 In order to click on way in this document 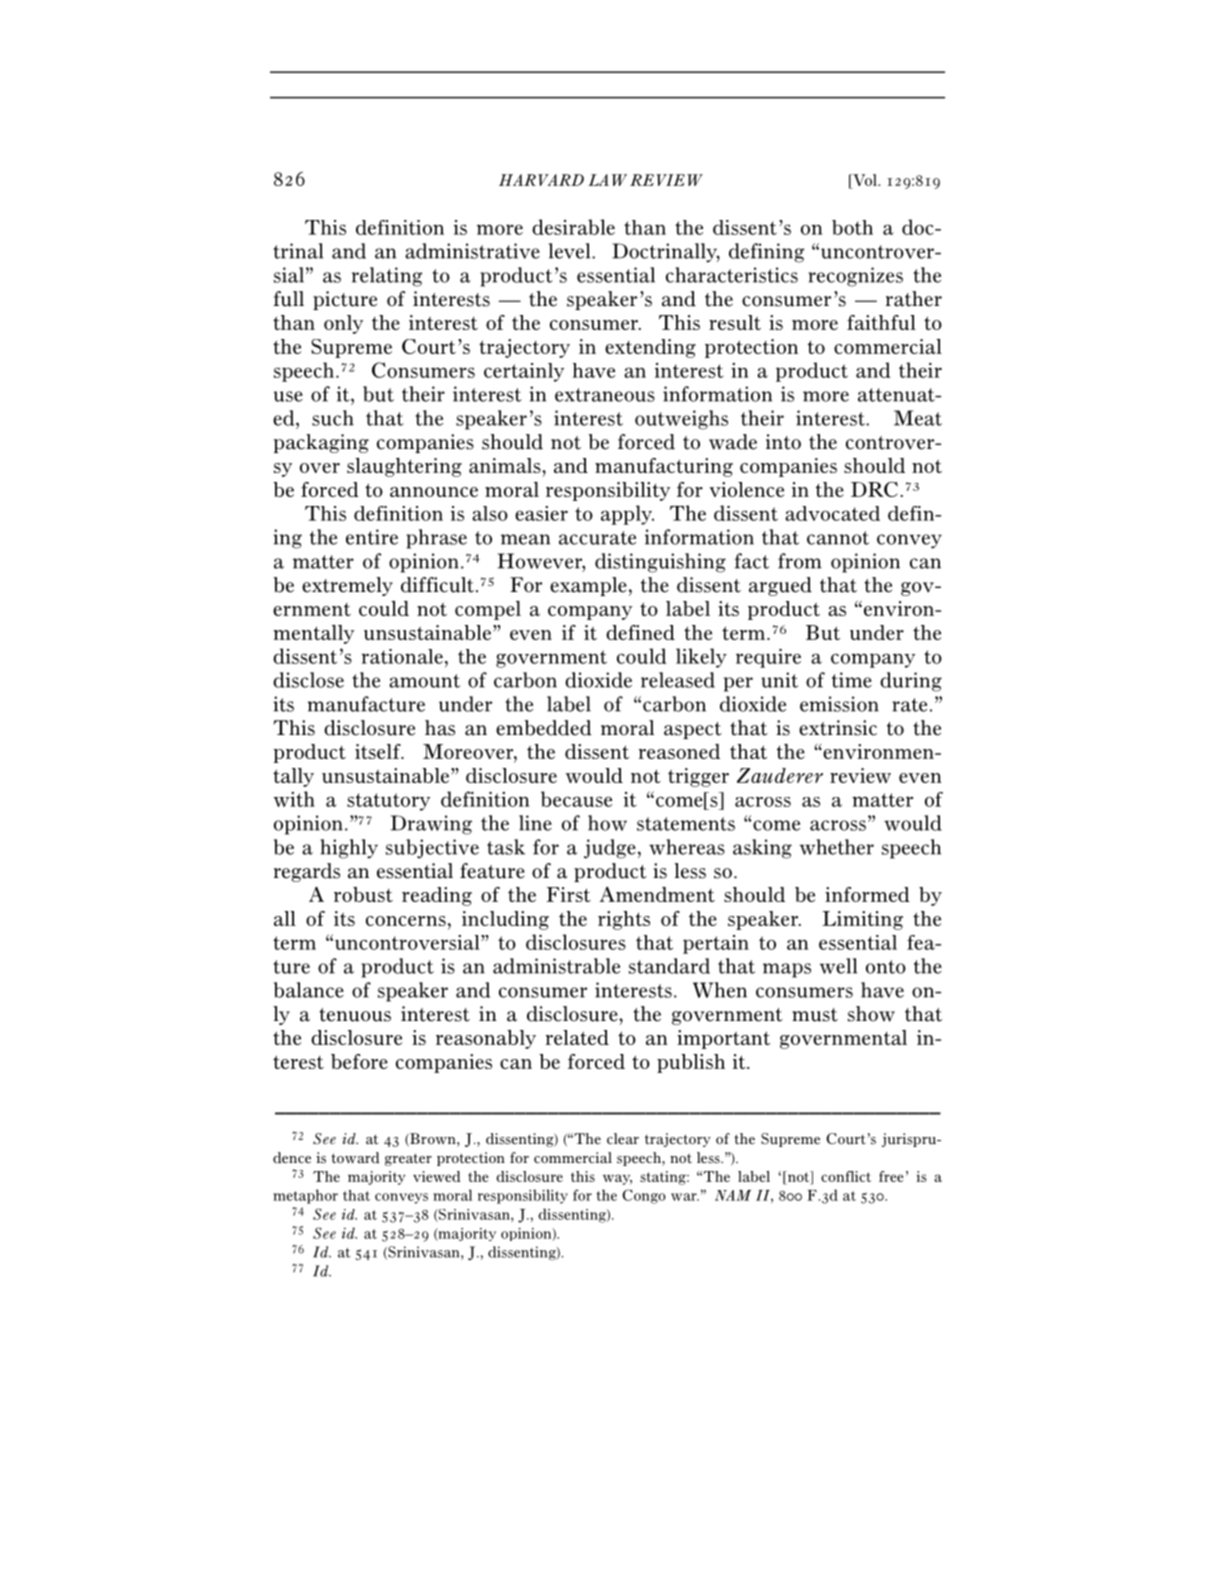, I will do `click(617, 1179)`.
